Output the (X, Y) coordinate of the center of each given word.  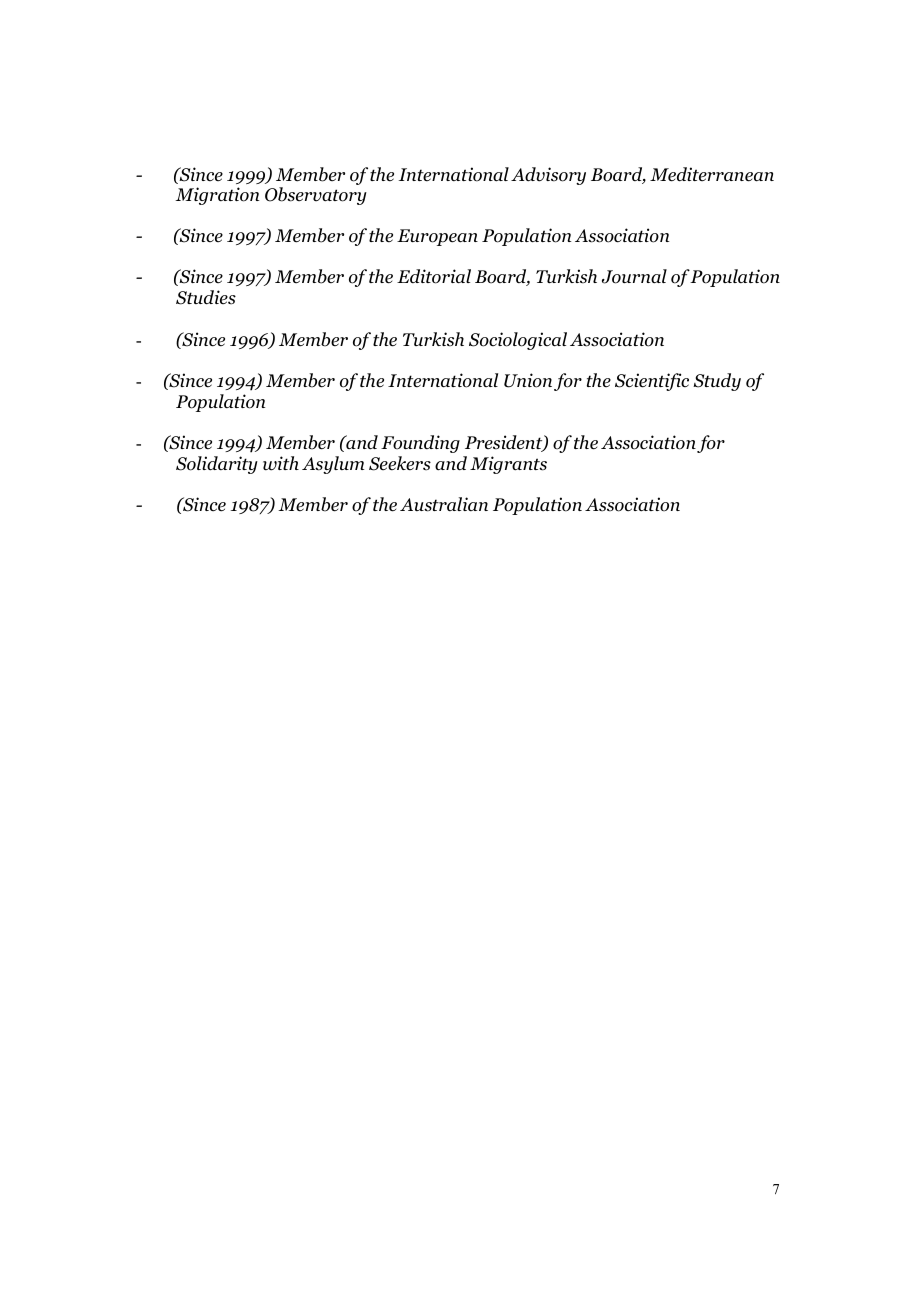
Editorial (434, 276)
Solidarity (217, 465)
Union (528, 380)
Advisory (548, 176)
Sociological (518, 341)
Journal (634, 276)
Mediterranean (712, 174)
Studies (206, 297)
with (281, 463)
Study (717, 382)
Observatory (316, 196)
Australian (444, 504)
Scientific (652, 382)
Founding (420, 444)
